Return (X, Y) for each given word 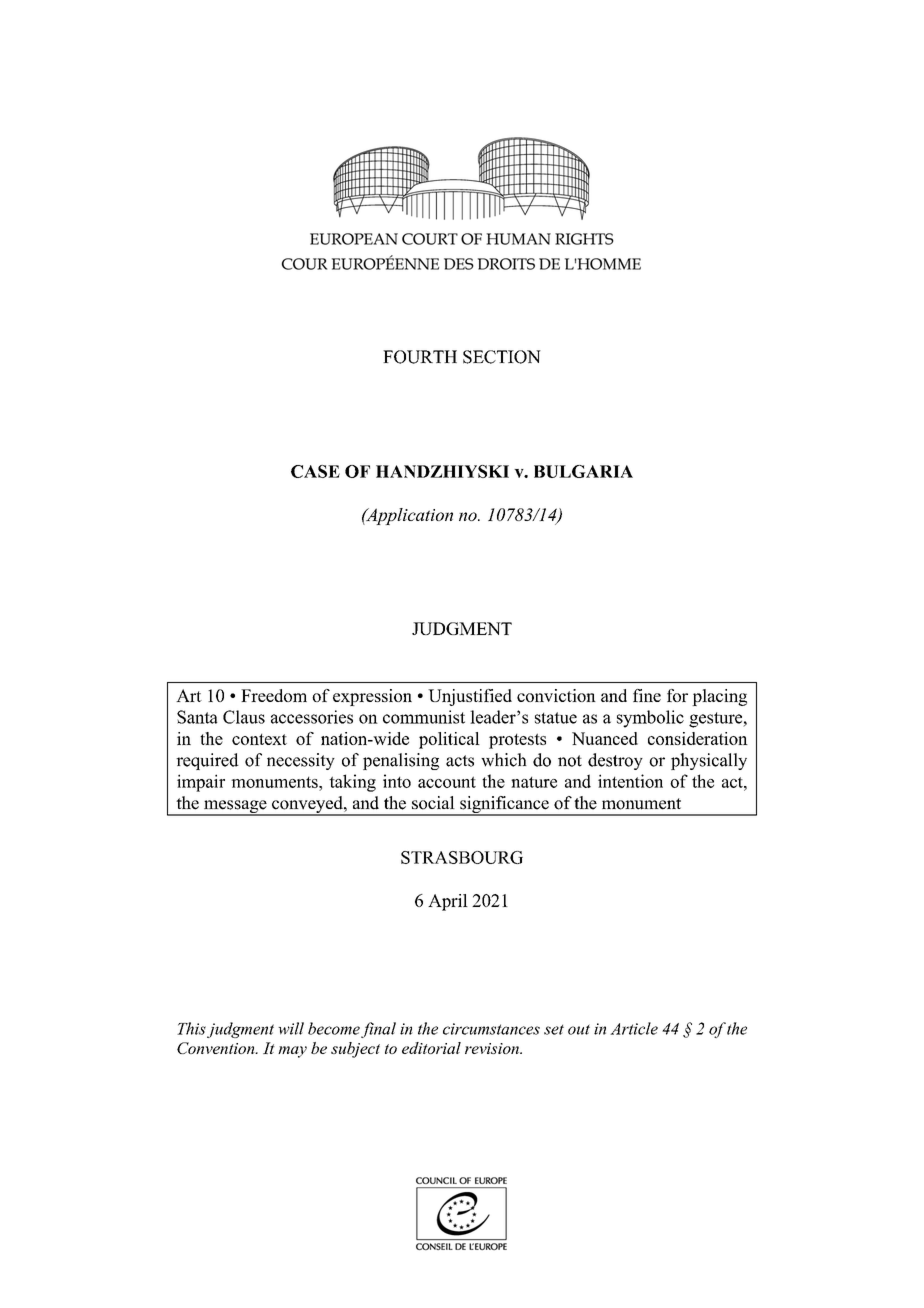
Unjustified (470, 697)
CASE (315, 471)
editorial (431, 1048)
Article (634, 1028)
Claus (244, 717)
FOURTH (420, 357)
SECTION (502, 357)
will (291, 1028)
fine (647, 695)
